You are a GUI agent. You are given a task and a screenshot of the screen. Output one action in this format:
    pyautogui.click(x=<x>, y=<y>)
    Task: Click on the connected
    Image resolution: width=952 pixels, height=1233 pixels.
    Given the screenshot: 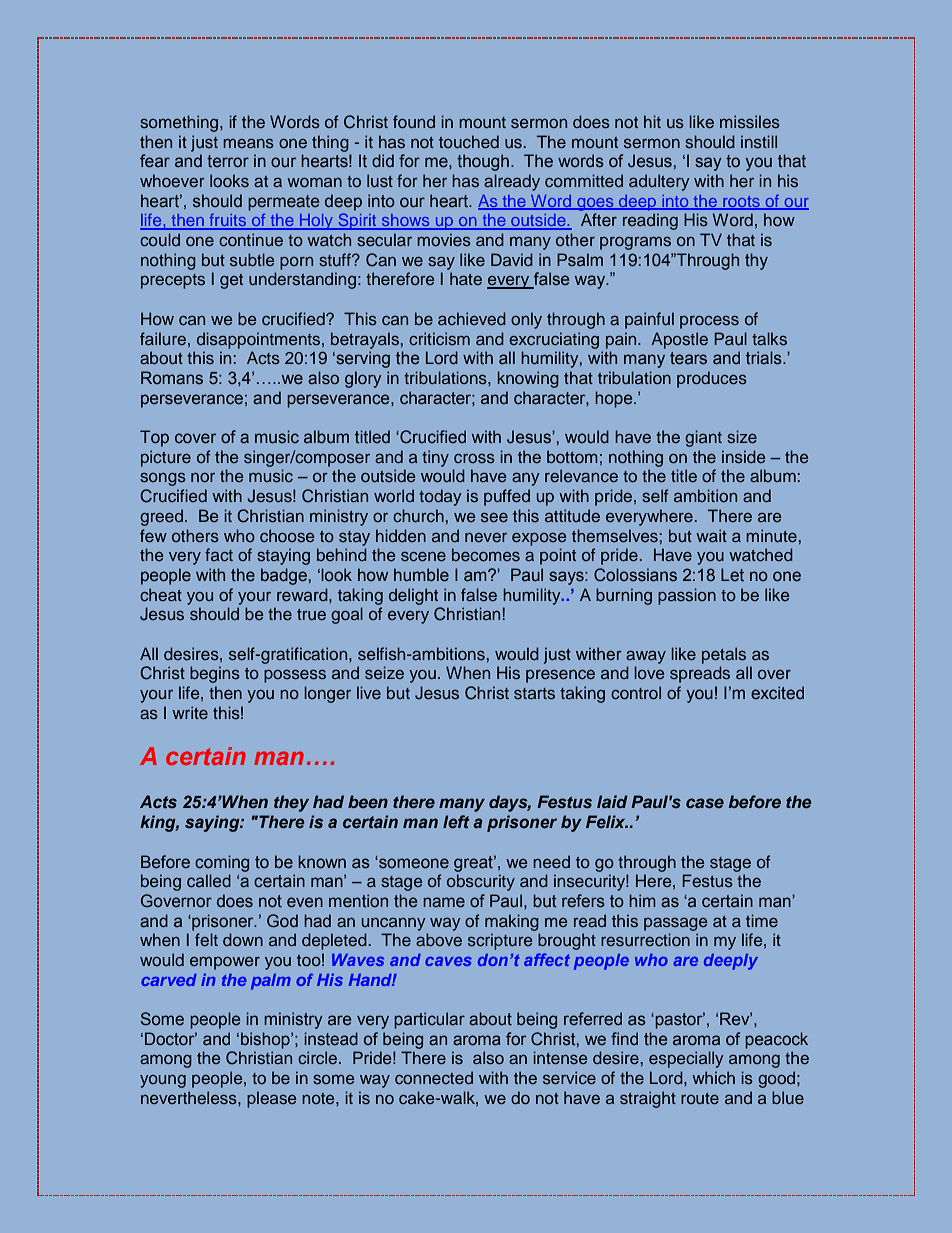 What is the action you would take?
    pyautogui.click(x=434, y=1077)
